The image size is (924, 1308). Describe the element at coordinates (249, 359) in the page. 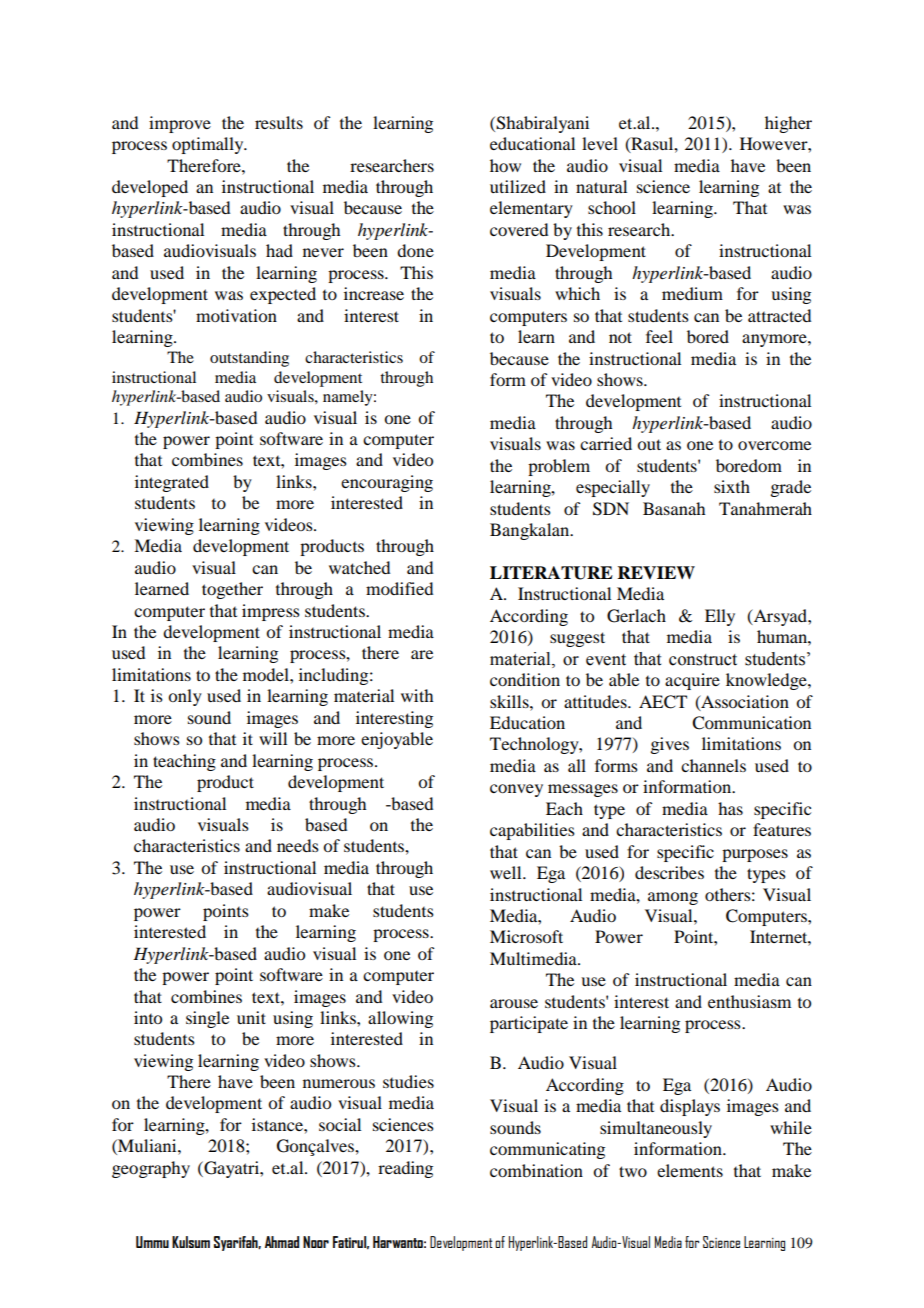

I see `outstanding` at that location.
